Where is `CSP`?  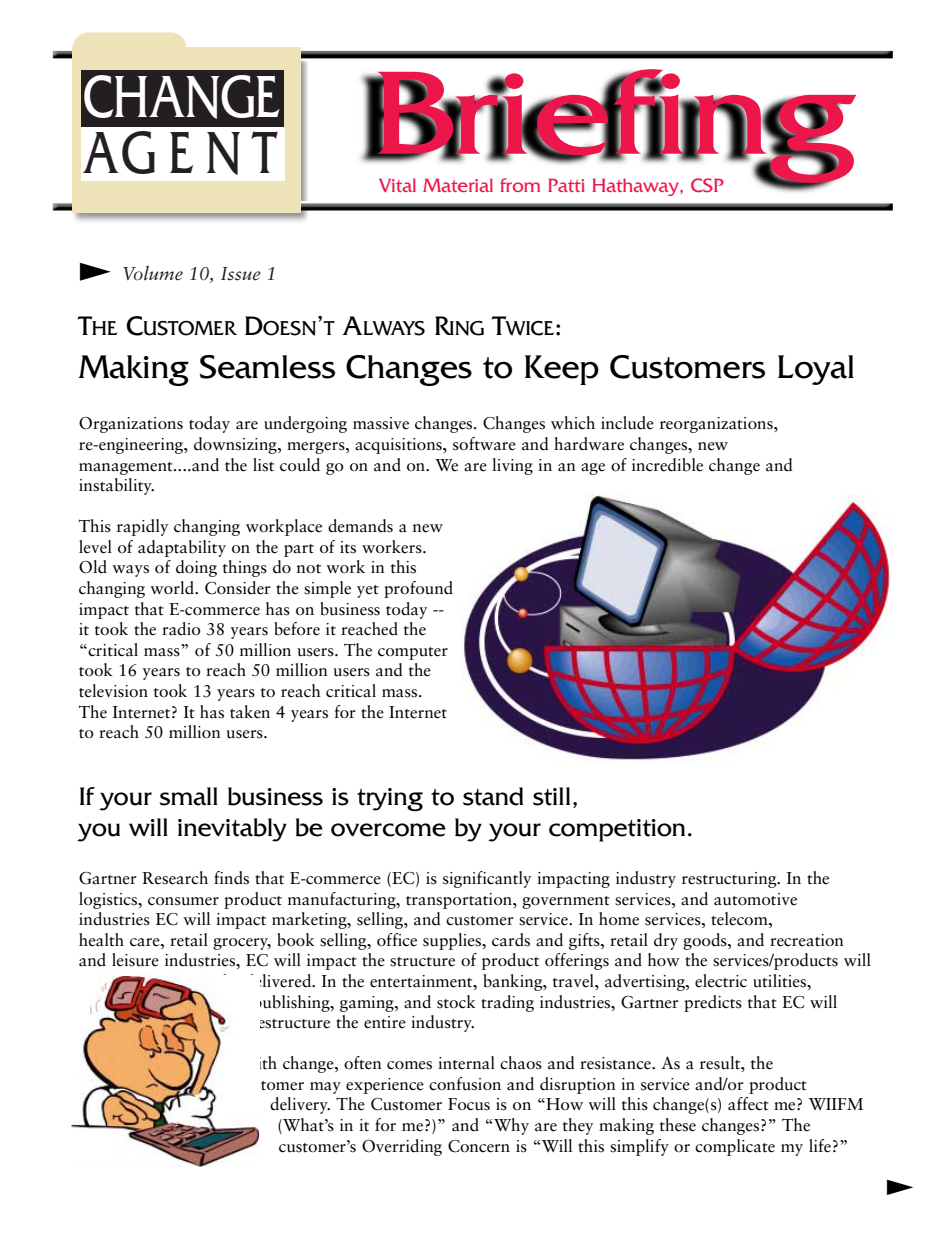
CSP is located at coordinates (707, 185).
